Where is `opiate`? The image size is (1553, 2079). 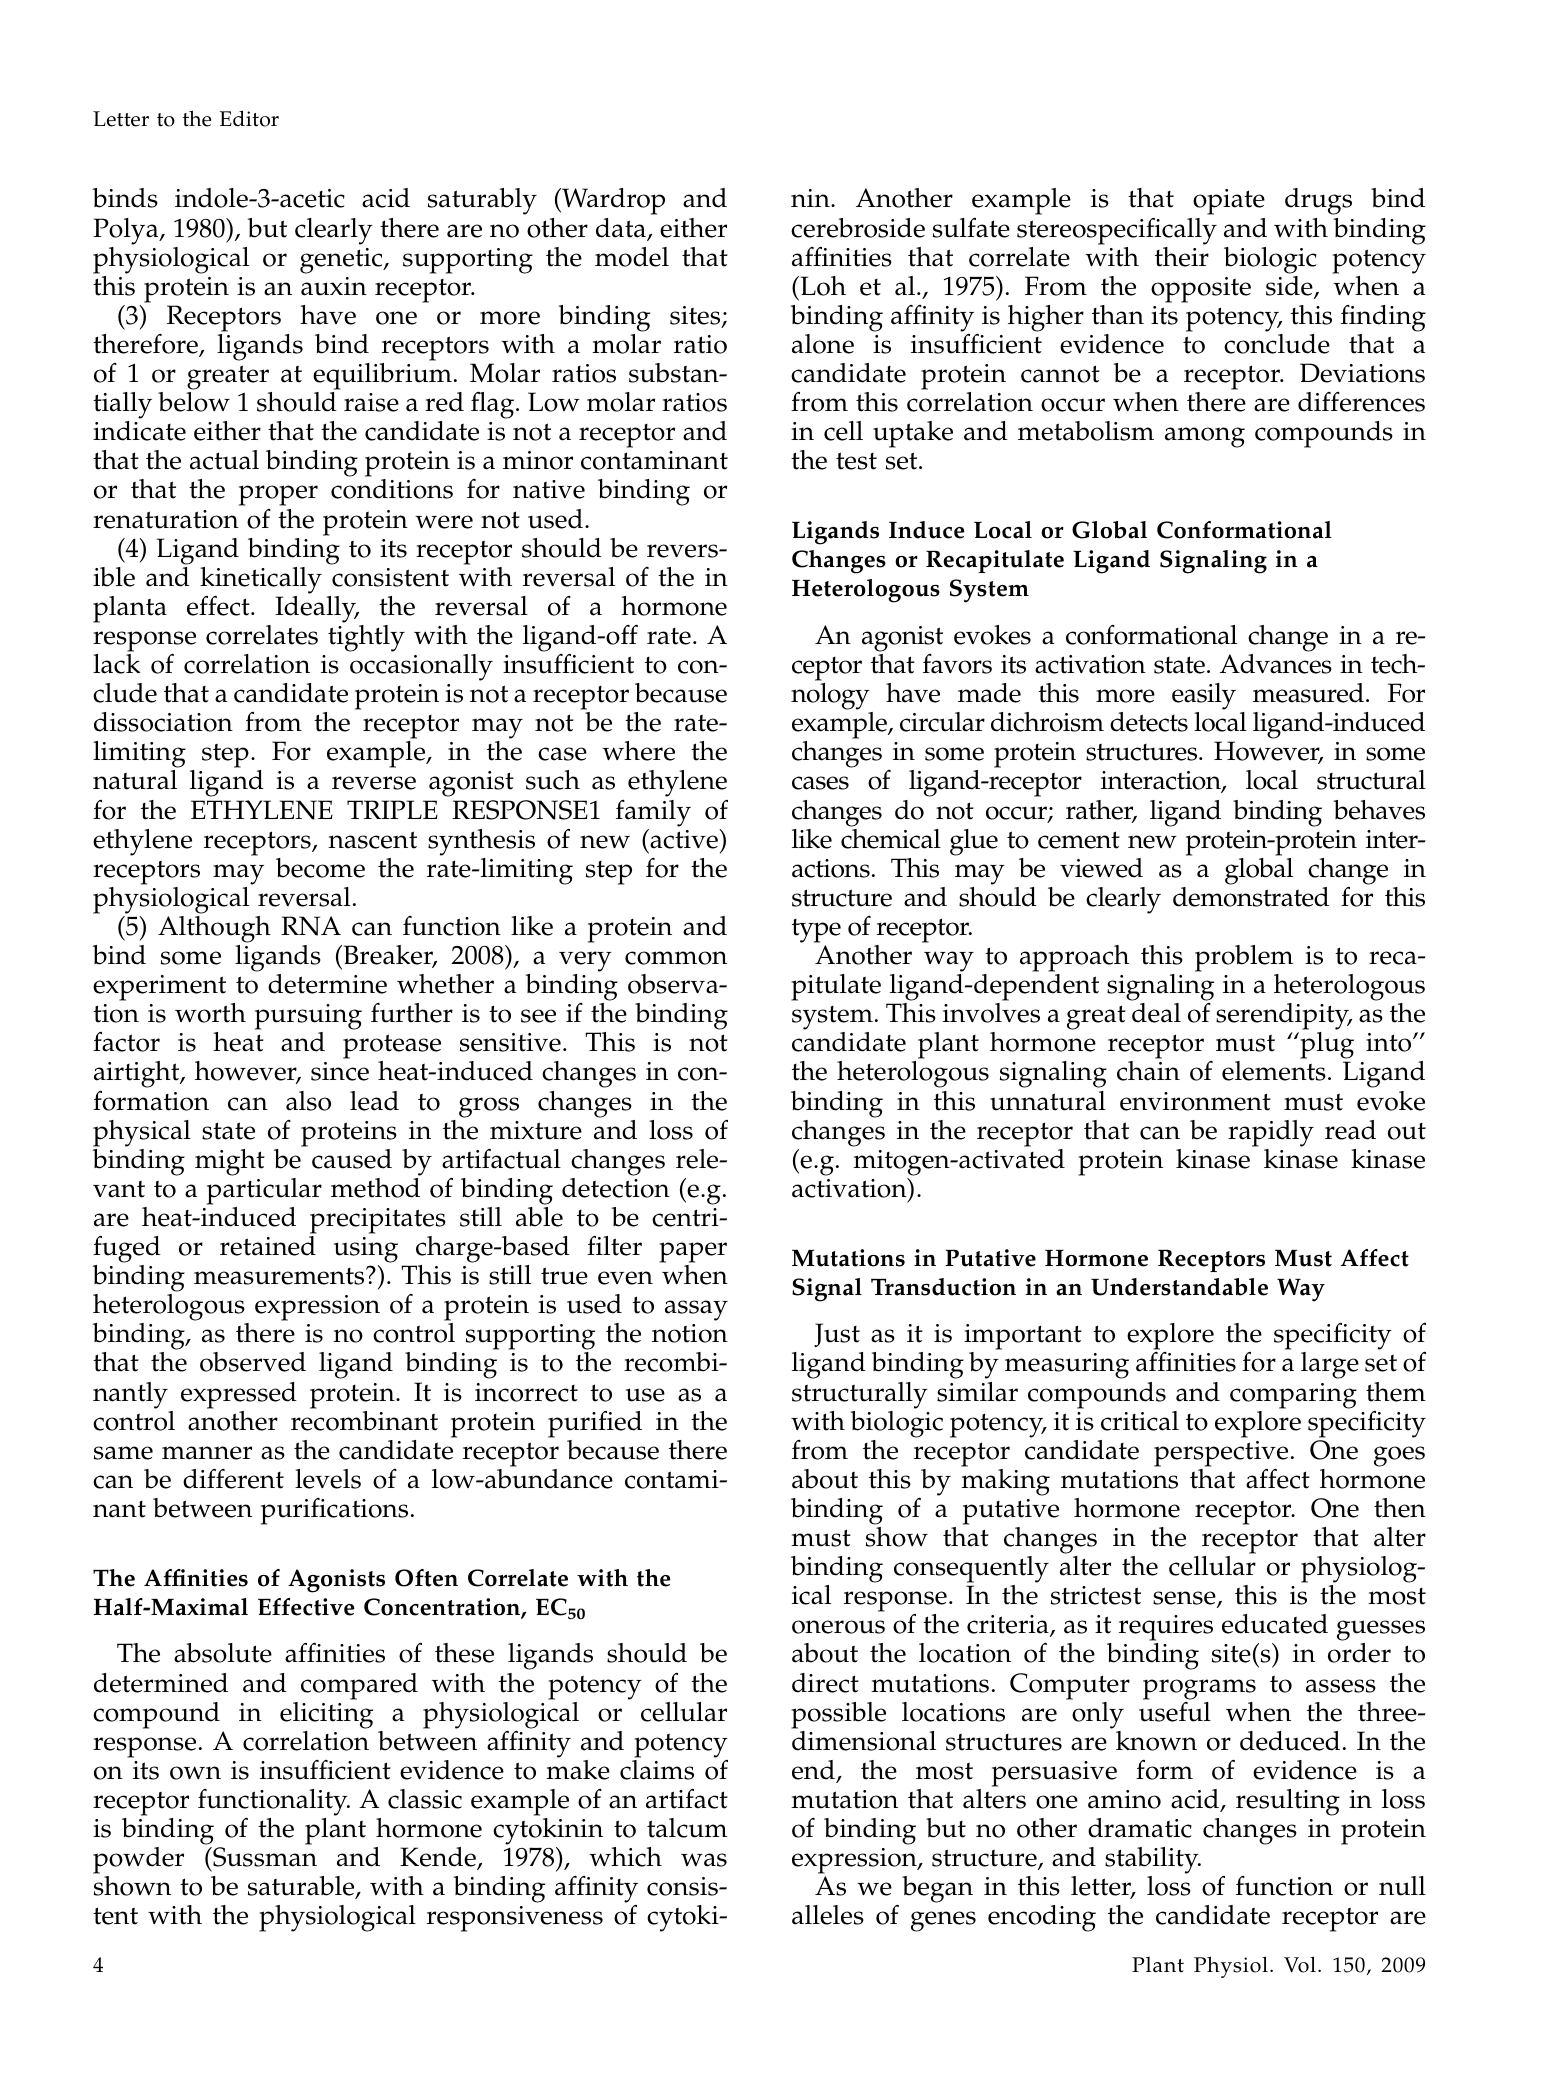
opiate is located at coordinates (1229, 202).
